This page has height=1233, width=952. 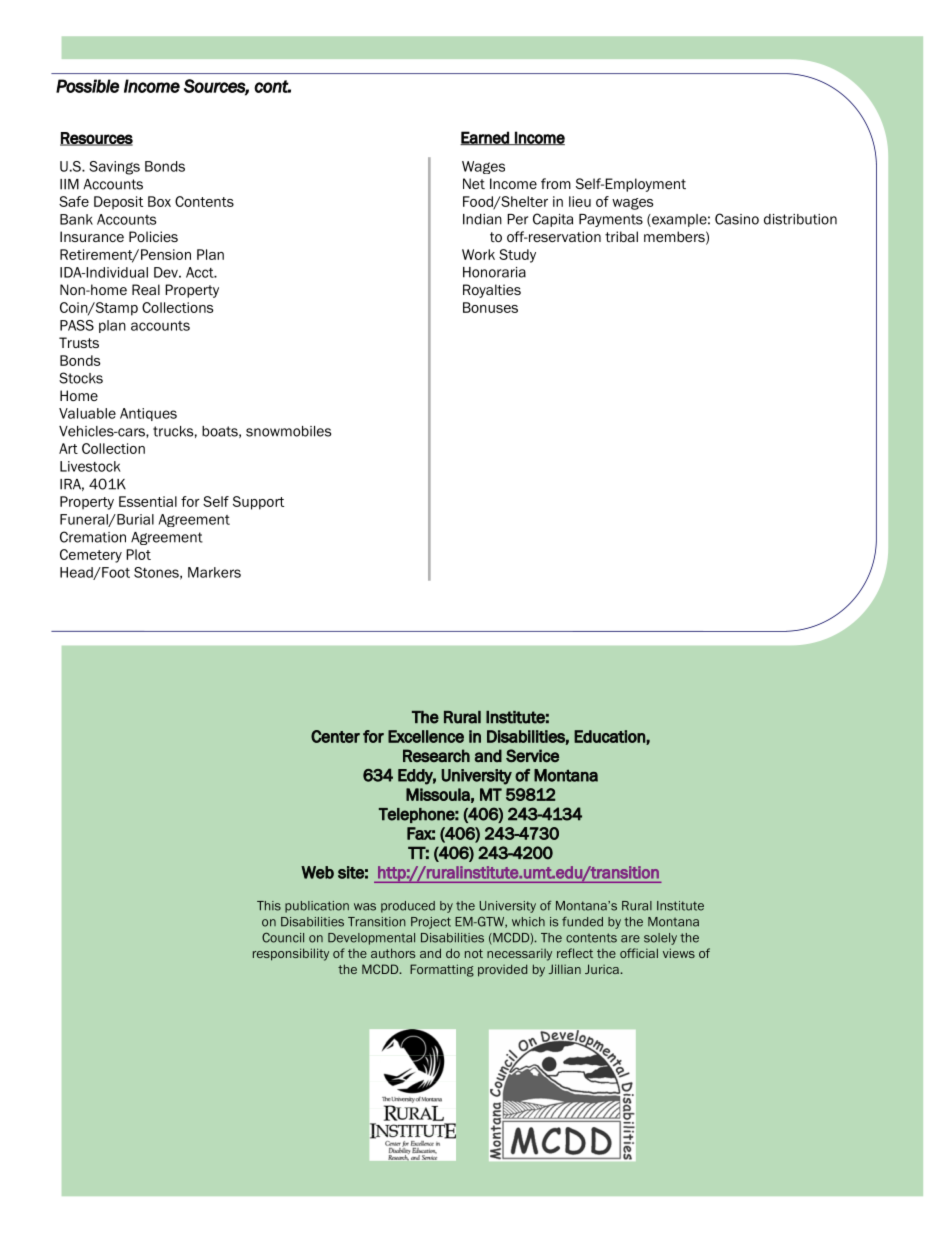 I want to click on Council, so click(x=283, y=937).
